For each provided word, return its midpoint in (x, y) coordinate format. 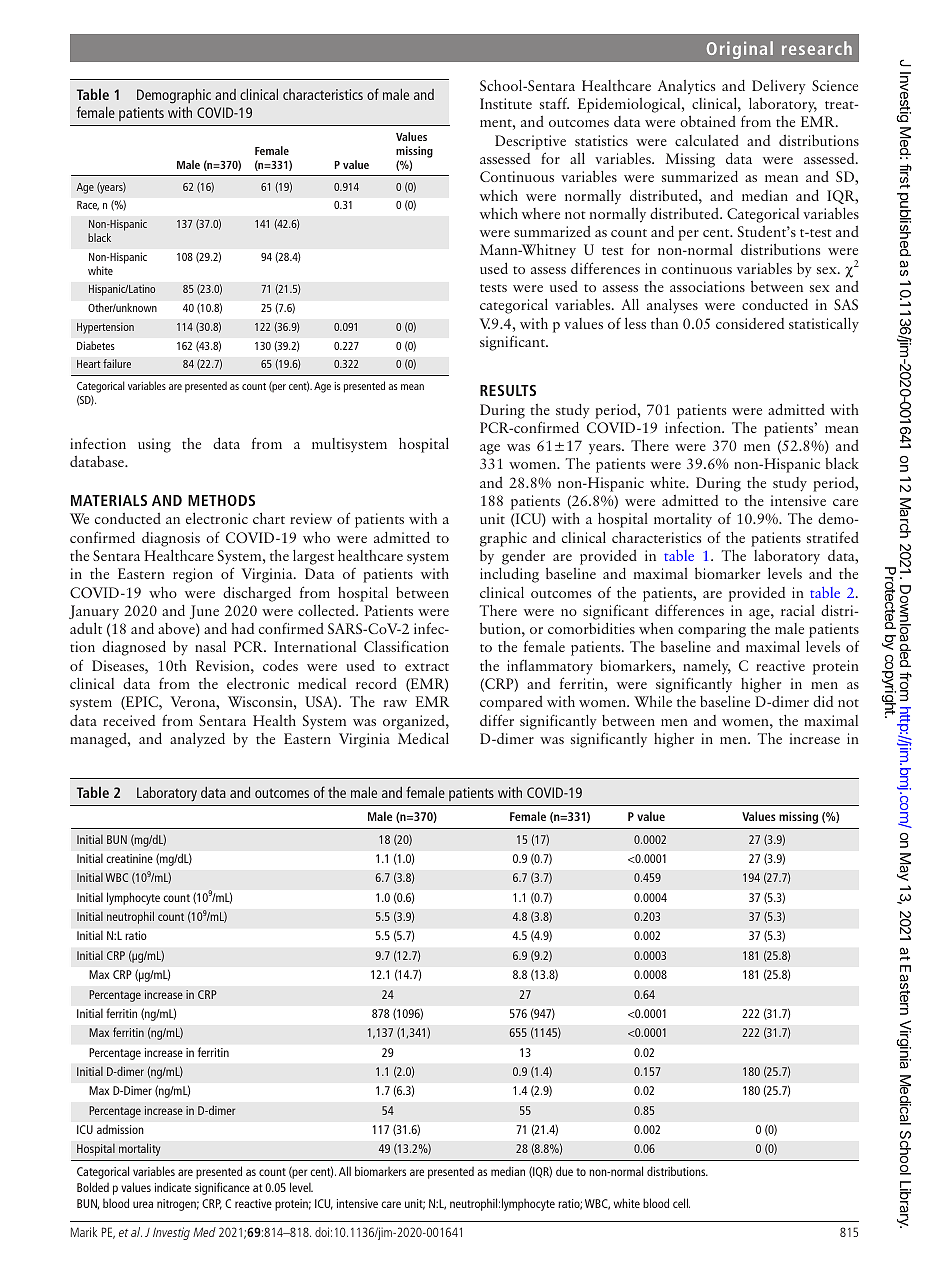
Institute (506, 103)
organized (415, 722)
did (823, 701)
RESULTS (508, 390)
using (154, 445)
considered (750, 323)
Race (88, 206)
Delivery (779, 87)
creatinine (129, 858)
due (564, 1171)
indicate (173, 1187)
